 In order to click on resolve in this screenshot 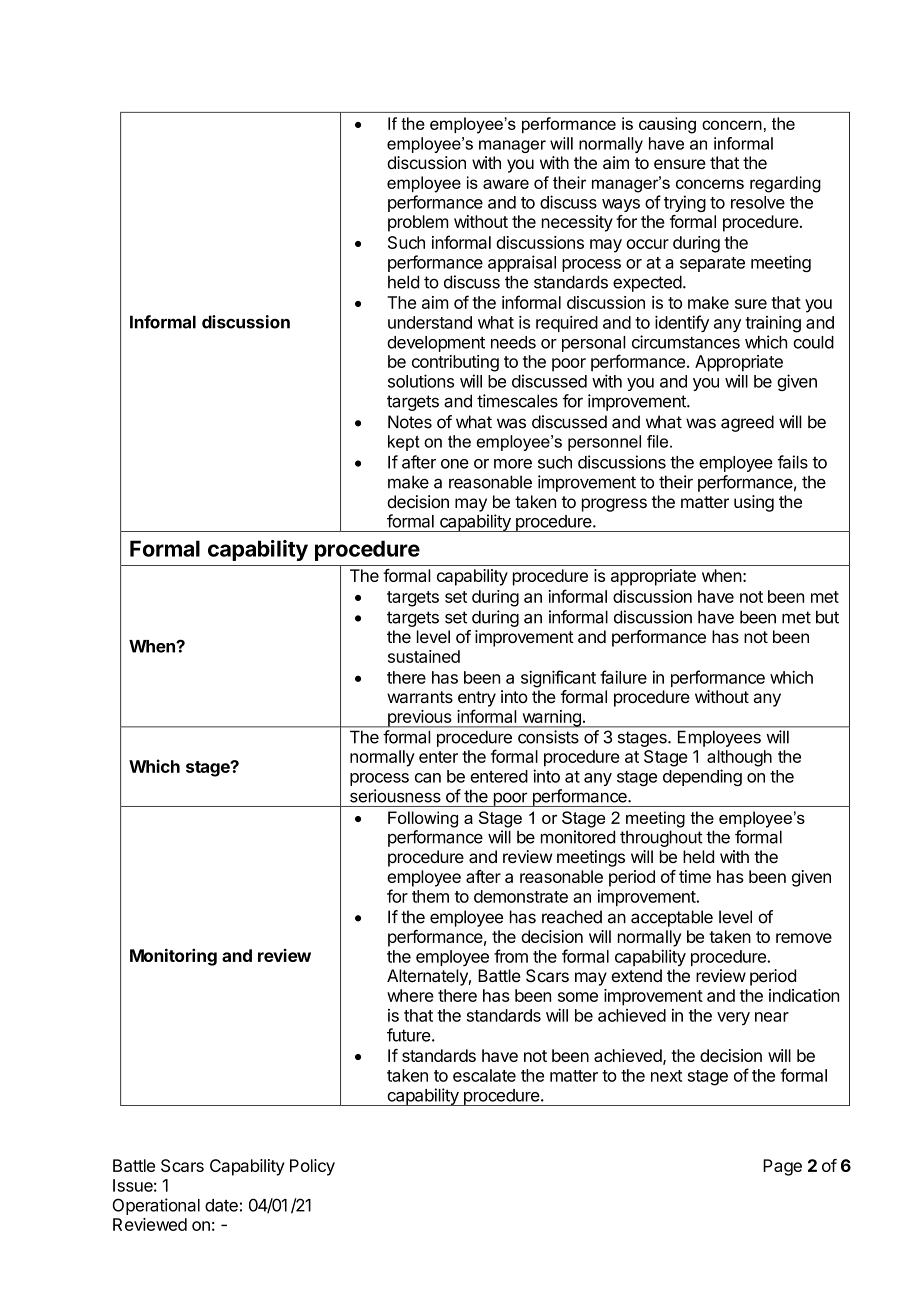, I will do `click(758, 202)`.
